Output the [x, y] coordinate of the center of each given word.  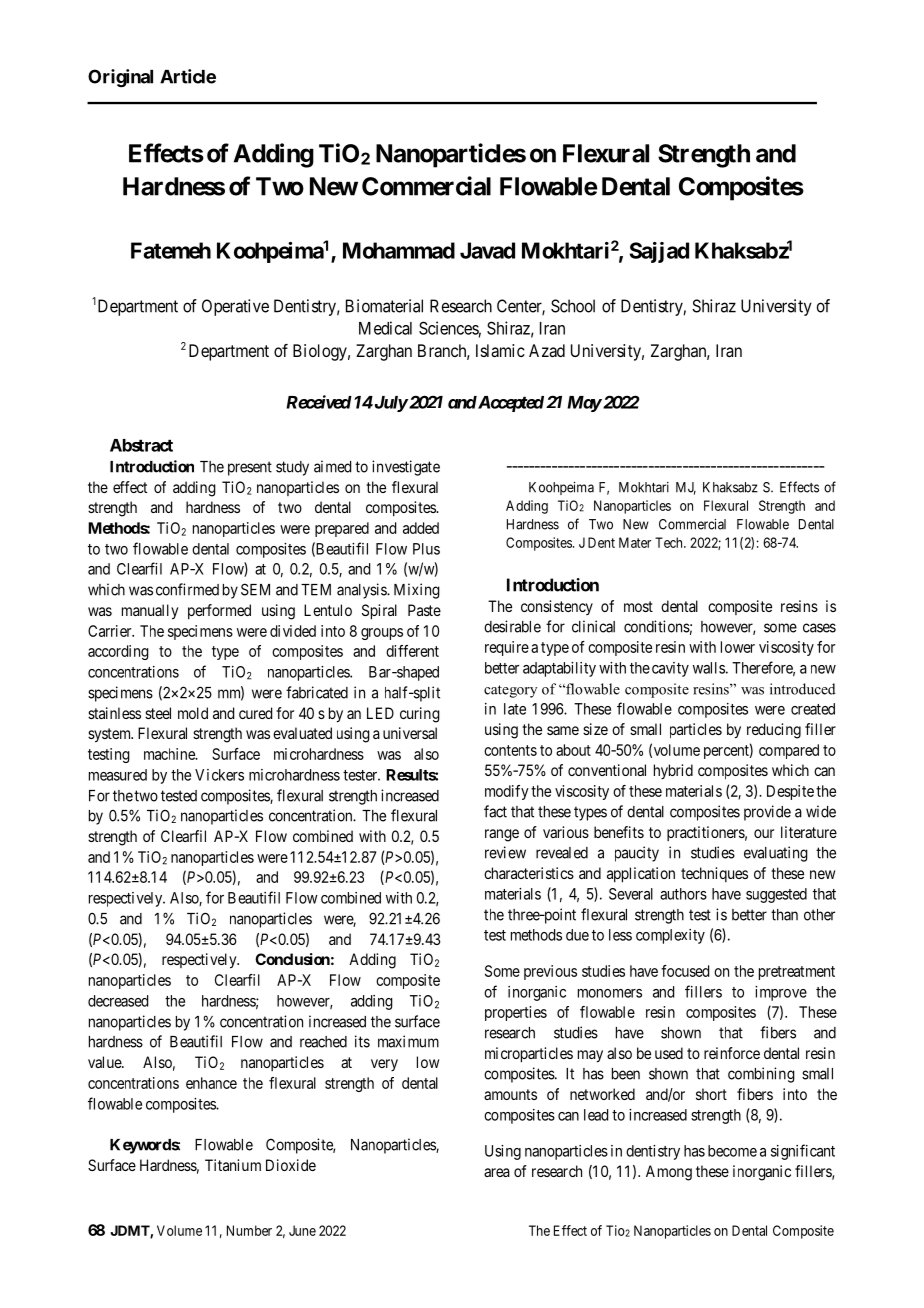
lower [738, 647]
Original [120, 78]
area [497, 1172]
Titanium [233, 1165]
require [507, 648]
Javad [487, 250]
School [573, 306]
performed [219, 611]
